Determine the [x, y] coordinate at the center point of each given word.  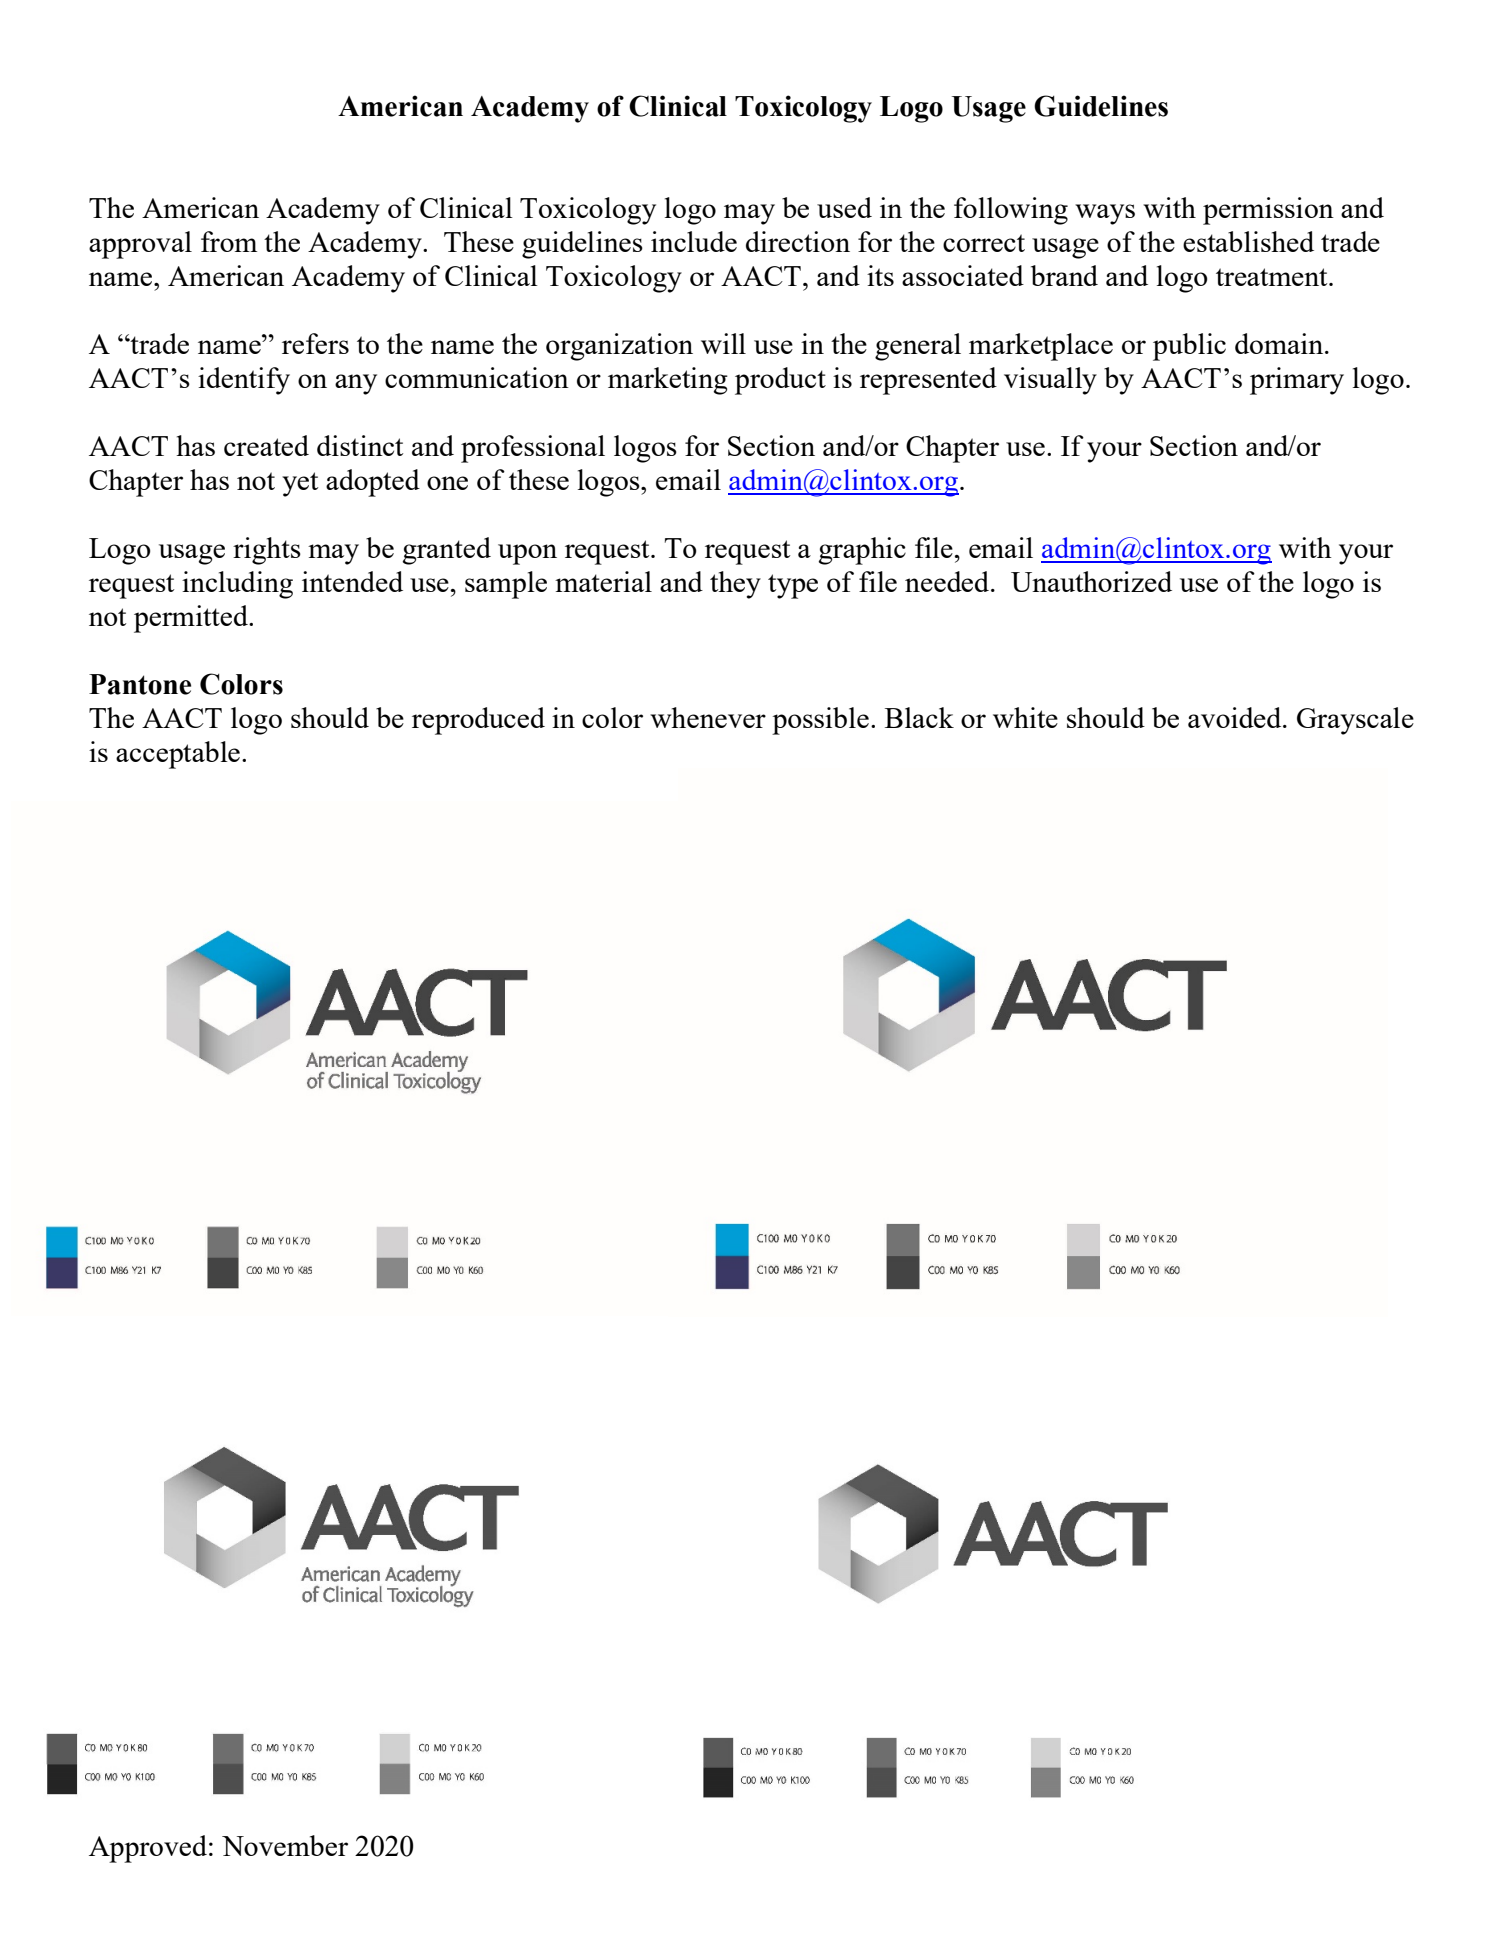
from [229, 241]
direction [798, 241]
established [1248, 241]
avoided [1236, 717]
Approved [148, 1849]
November [285, 1845]
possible [820, 721]
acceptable [178, 755]
